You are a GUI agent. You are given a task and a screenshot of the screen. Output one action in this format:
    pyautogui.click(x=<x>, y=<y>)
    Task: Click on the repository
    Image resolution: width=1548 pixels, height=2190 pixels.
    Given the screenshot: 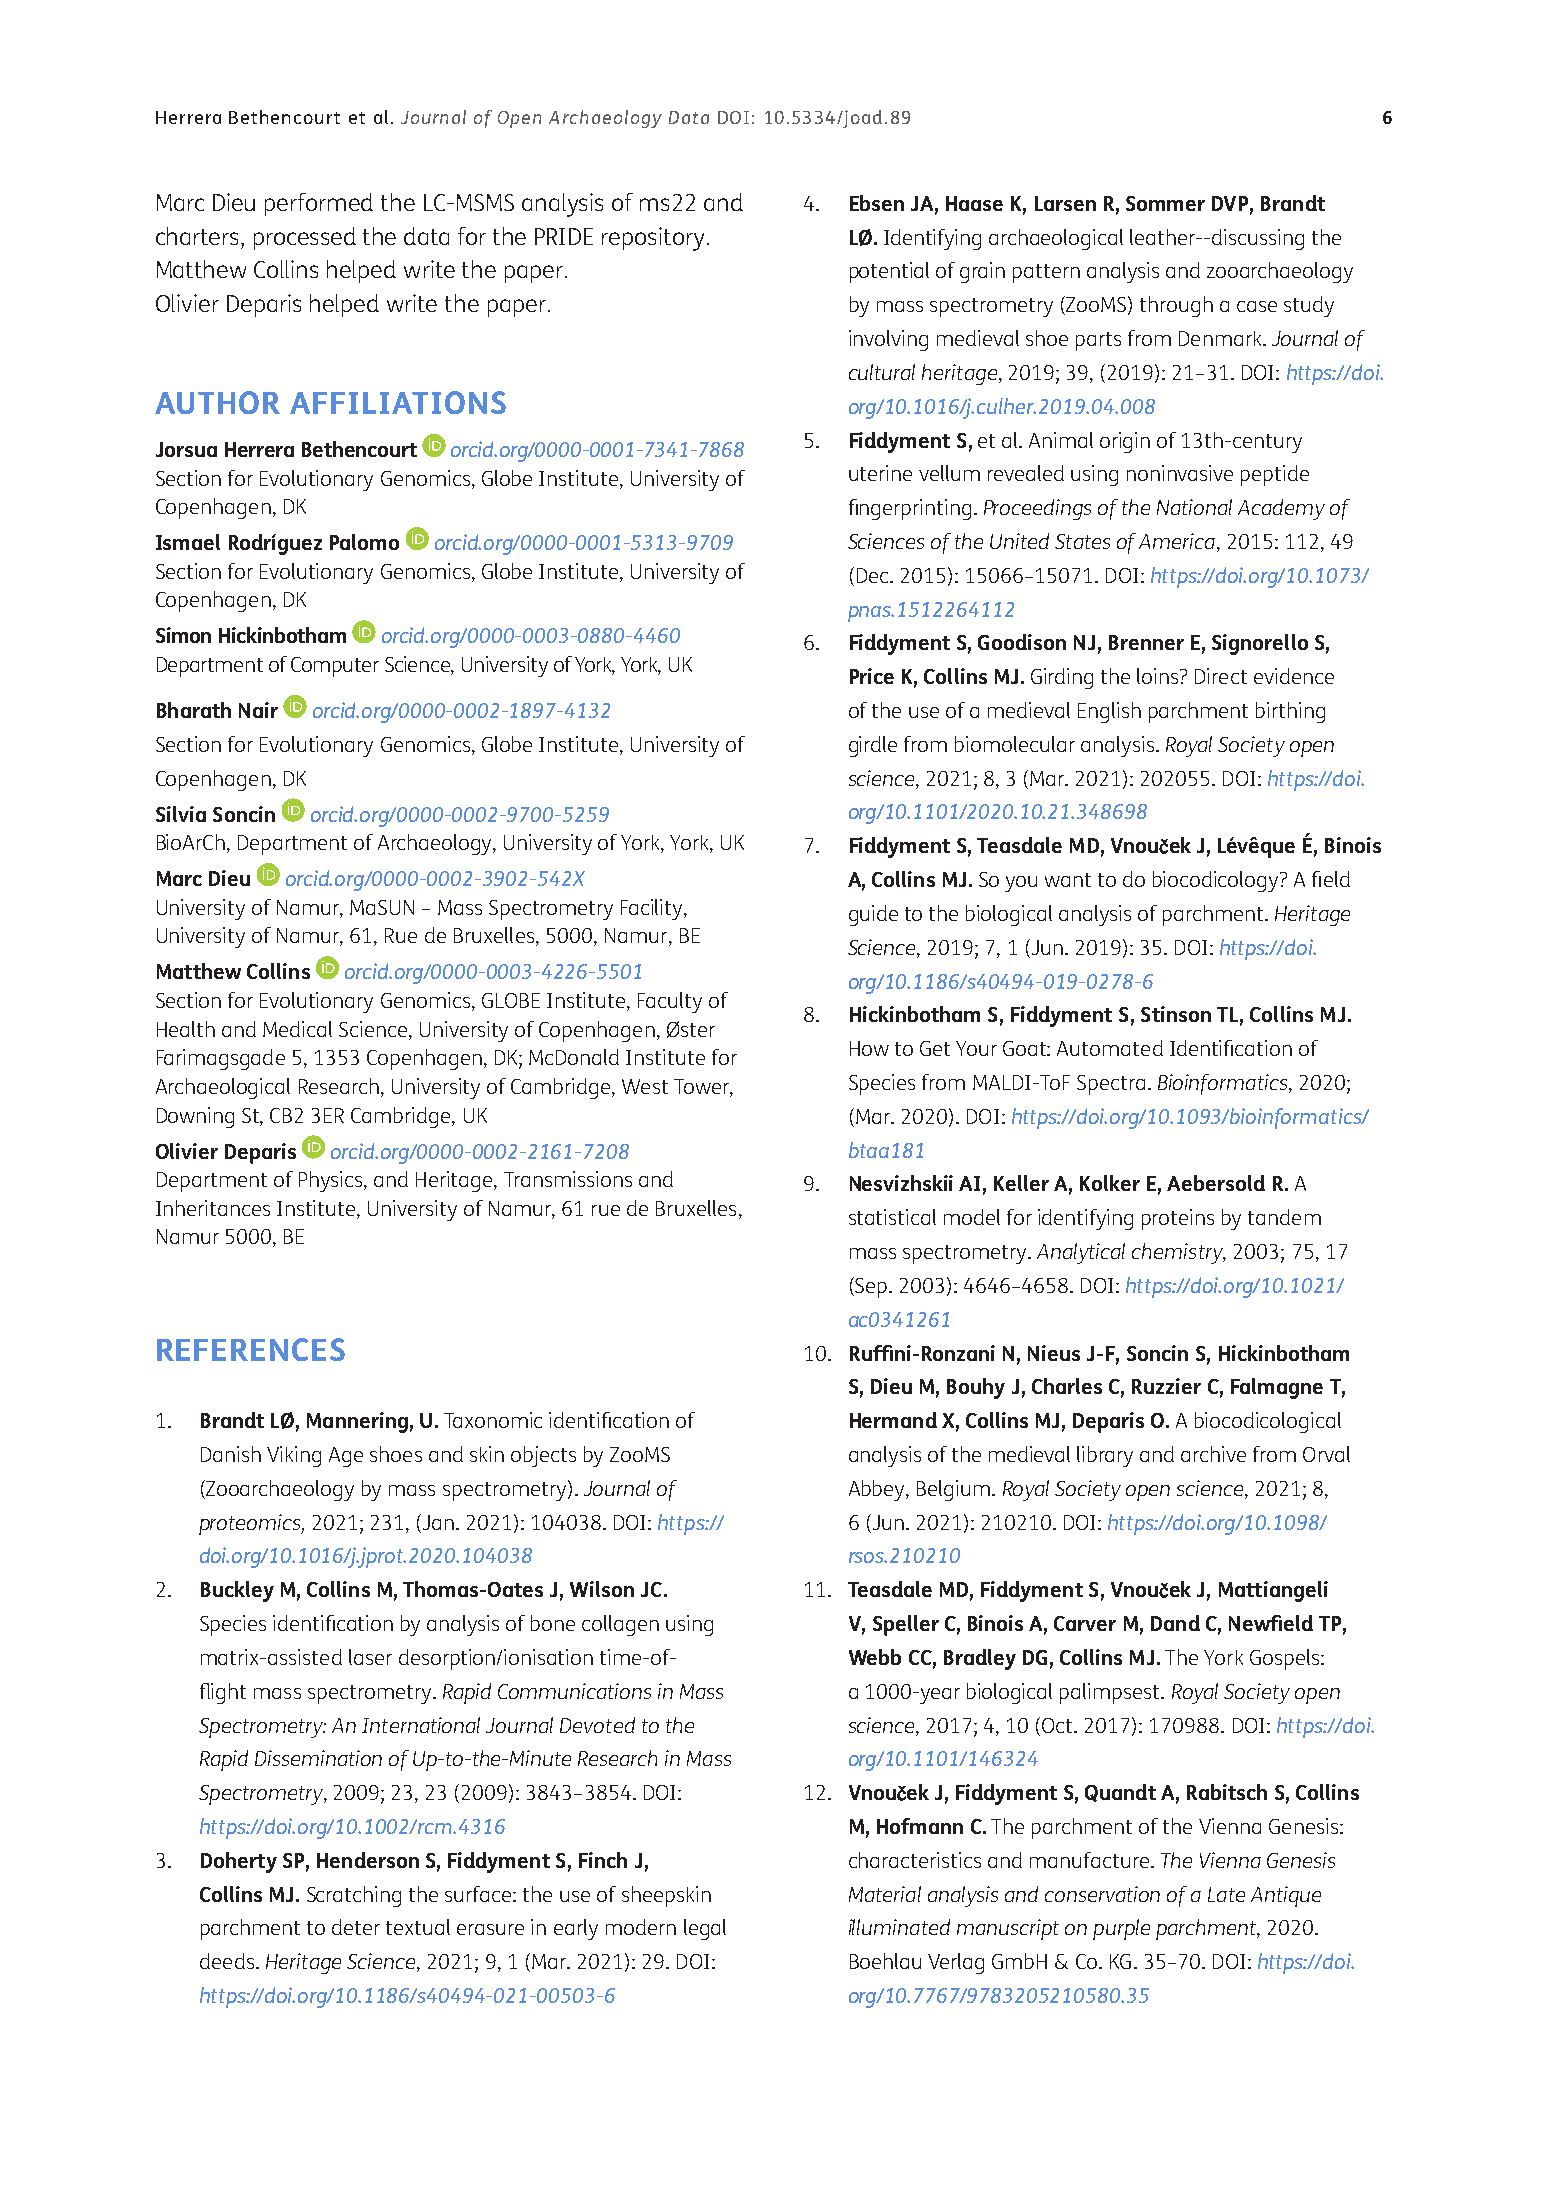 What is the action you would take?
    pyautogui.click(x=653, y=239)
